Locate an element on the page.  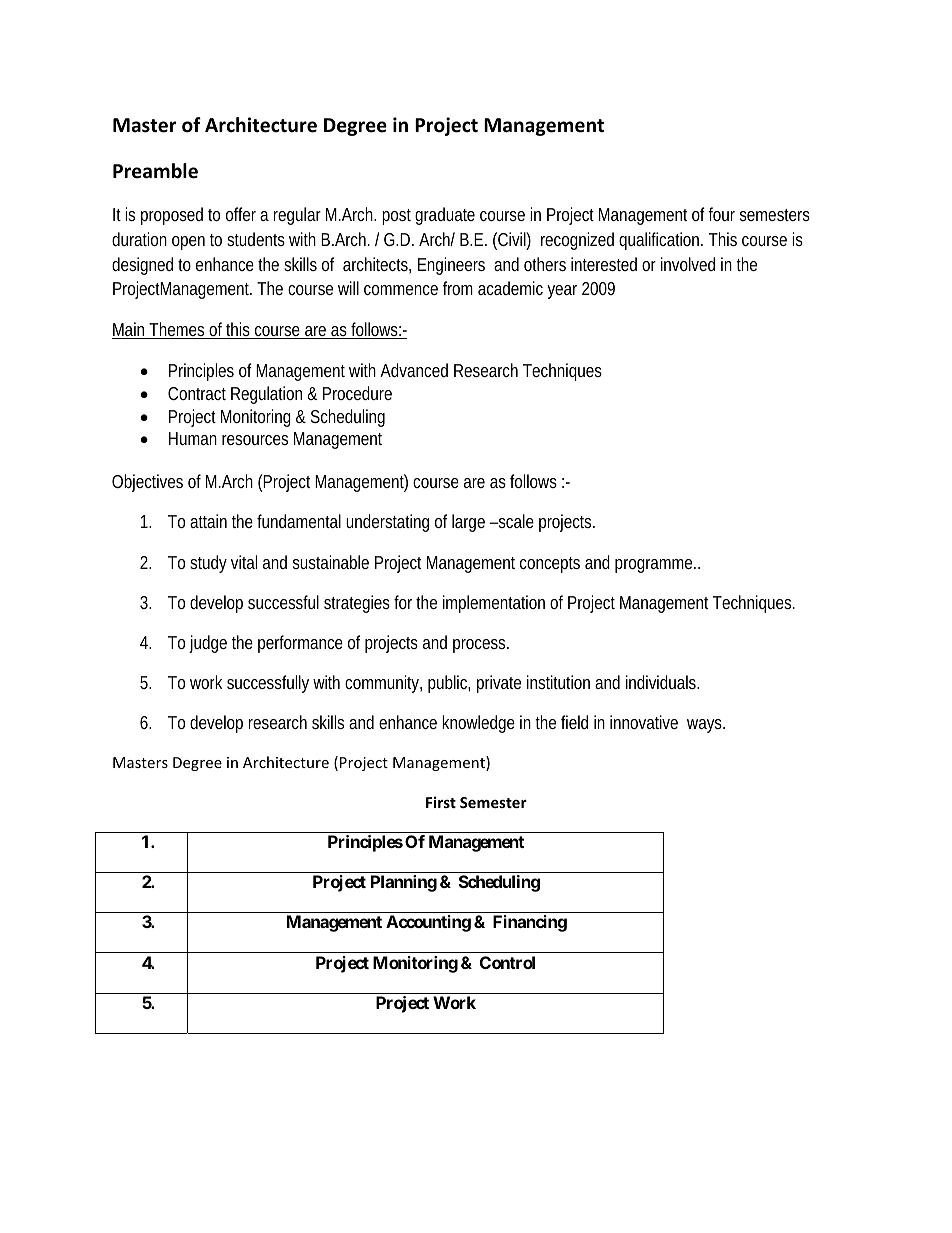
Accounting is located at coordinates (428, 923).
